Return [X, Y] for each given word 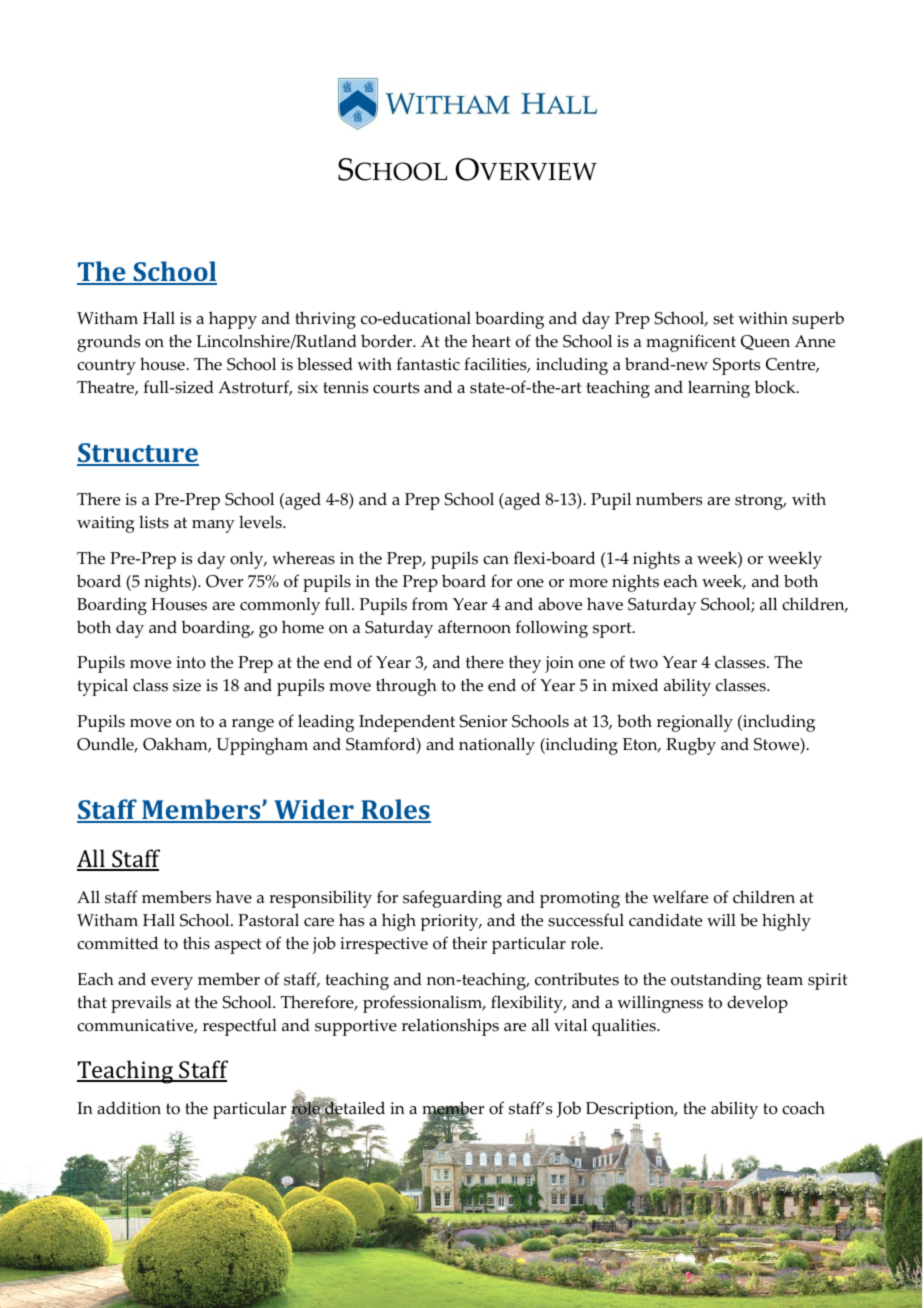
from [430, 604]
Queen [765, 342]
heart [491, 341]
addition [129, 1108]
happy [233, 320]
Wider [314, 810]
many [213, 526]
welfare [680, 897]
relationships [450, 1027]
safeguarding [452, 899]
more [588, 583]
